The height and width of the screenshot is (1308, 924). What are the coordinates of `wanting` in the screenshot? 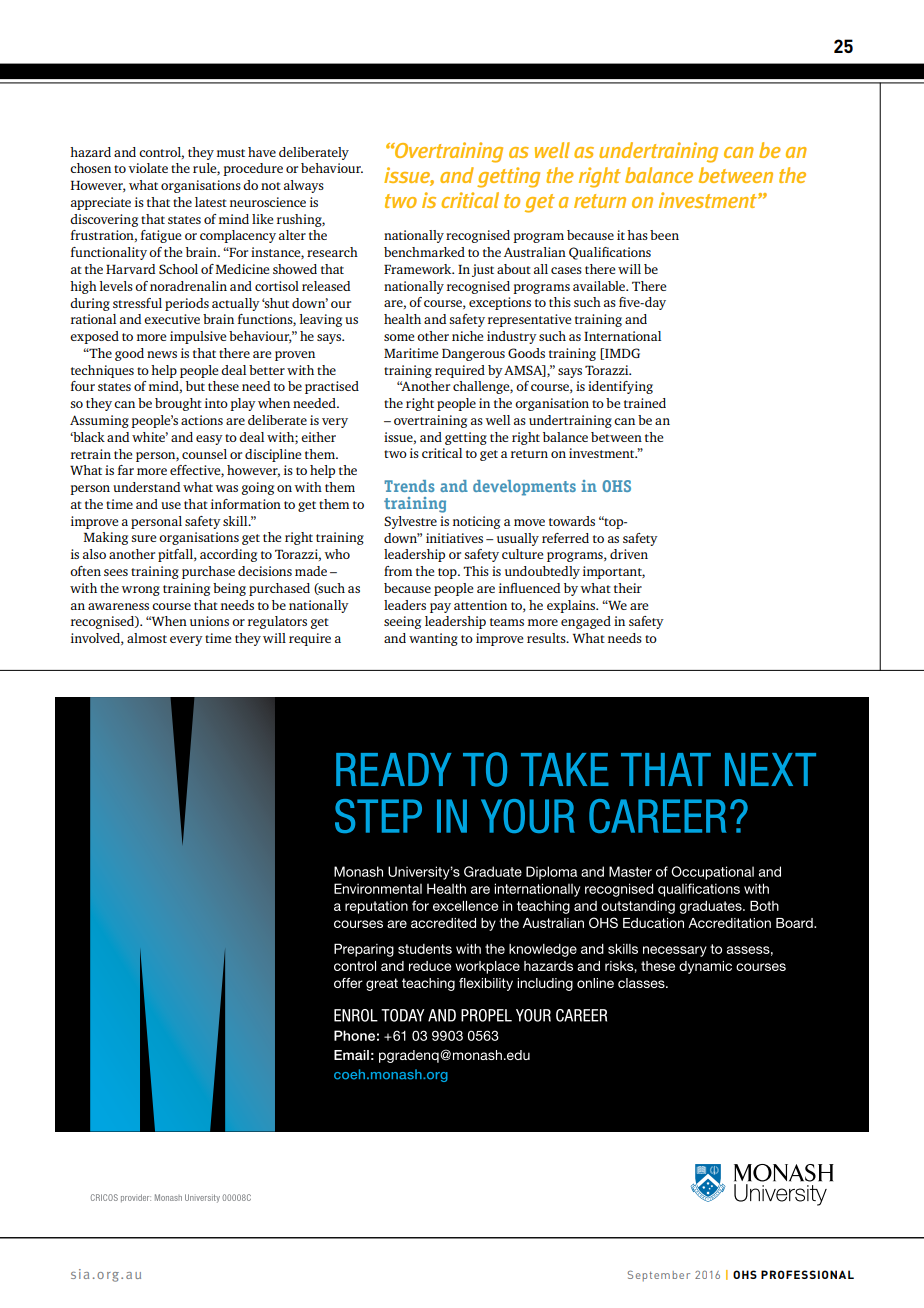 It's located at (433, 639).
